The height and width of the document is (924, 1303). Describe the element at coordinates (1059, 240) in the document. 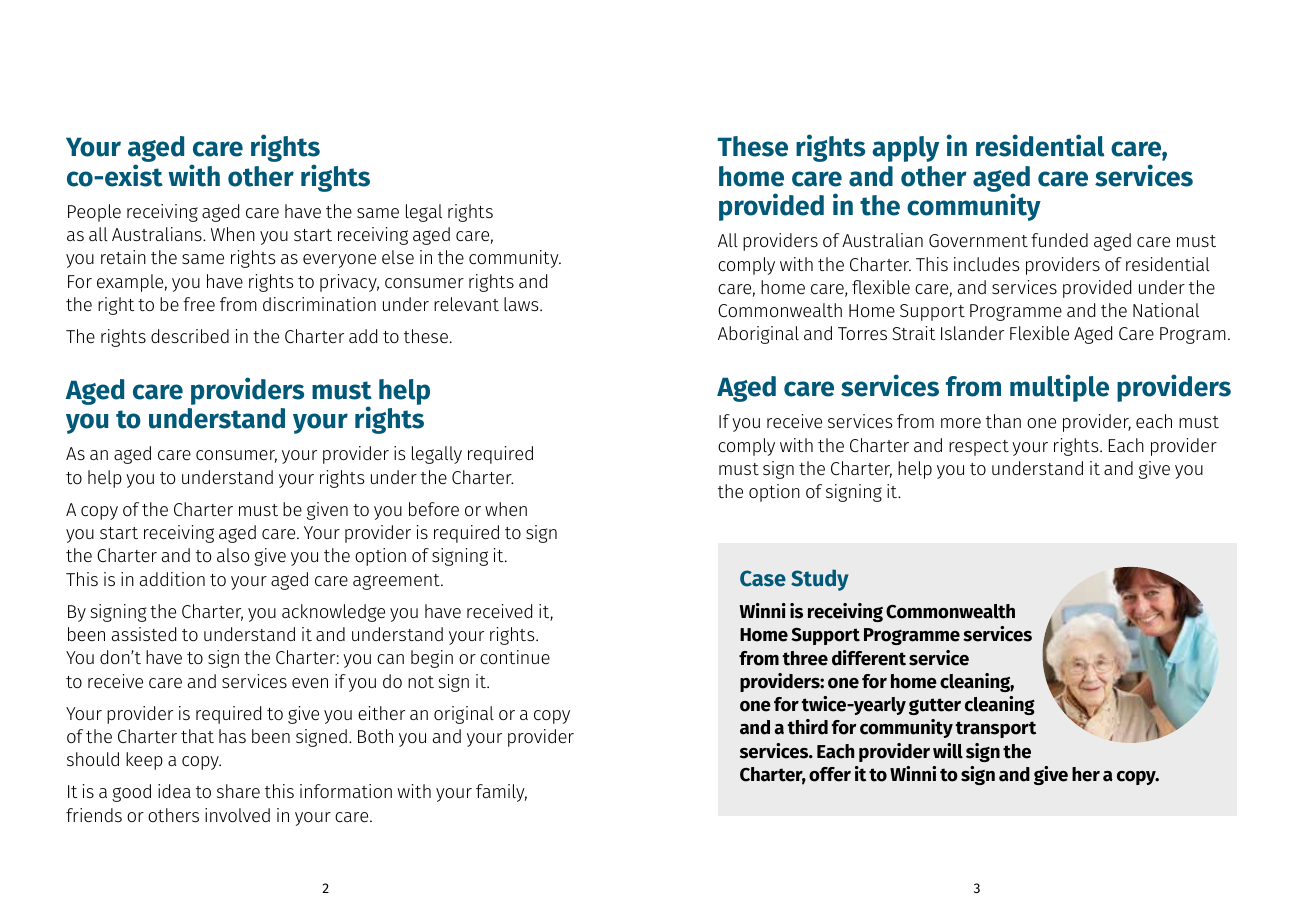

I see `funded` at that location.
